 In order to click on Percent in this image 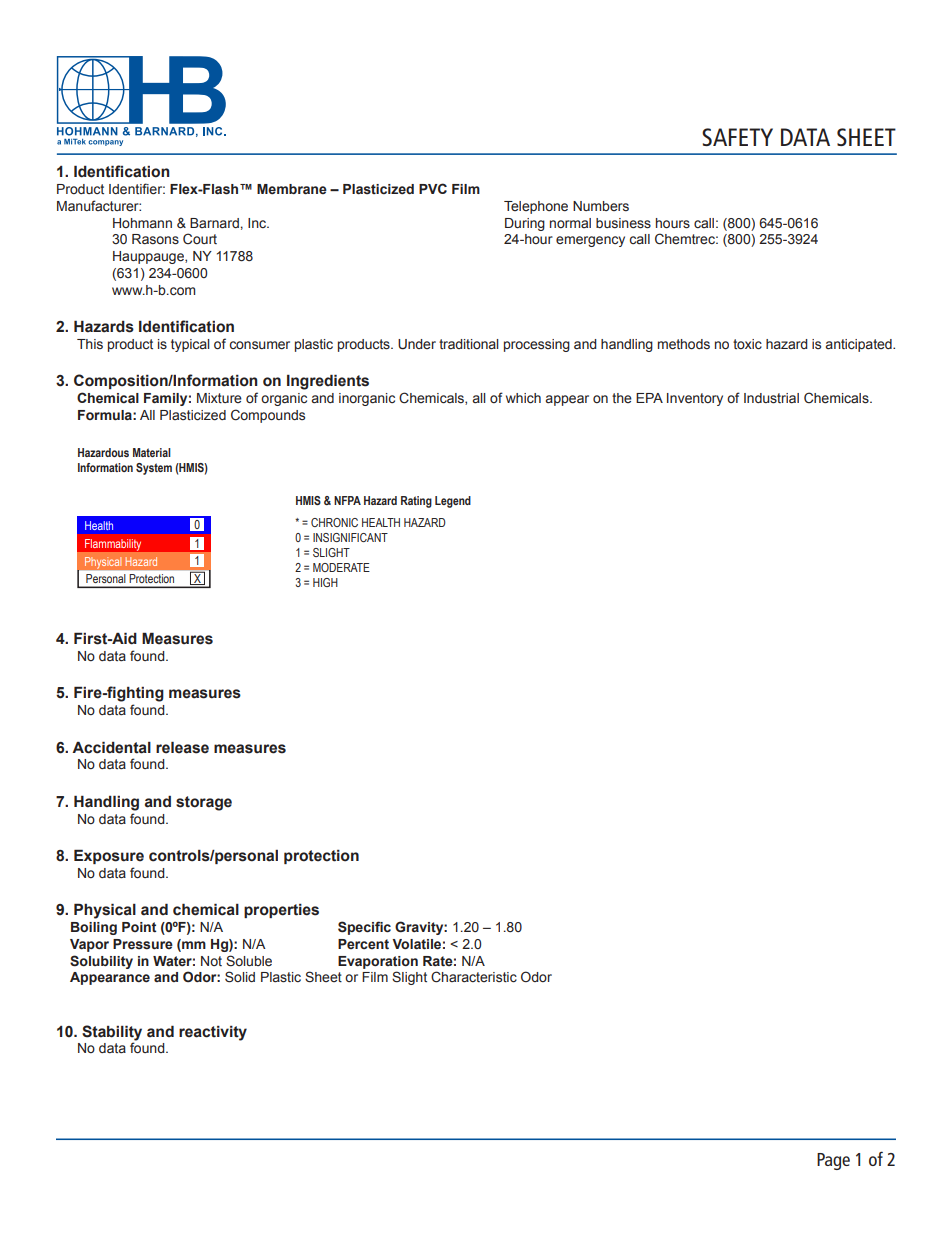, I will do `click(363, 944)`.
